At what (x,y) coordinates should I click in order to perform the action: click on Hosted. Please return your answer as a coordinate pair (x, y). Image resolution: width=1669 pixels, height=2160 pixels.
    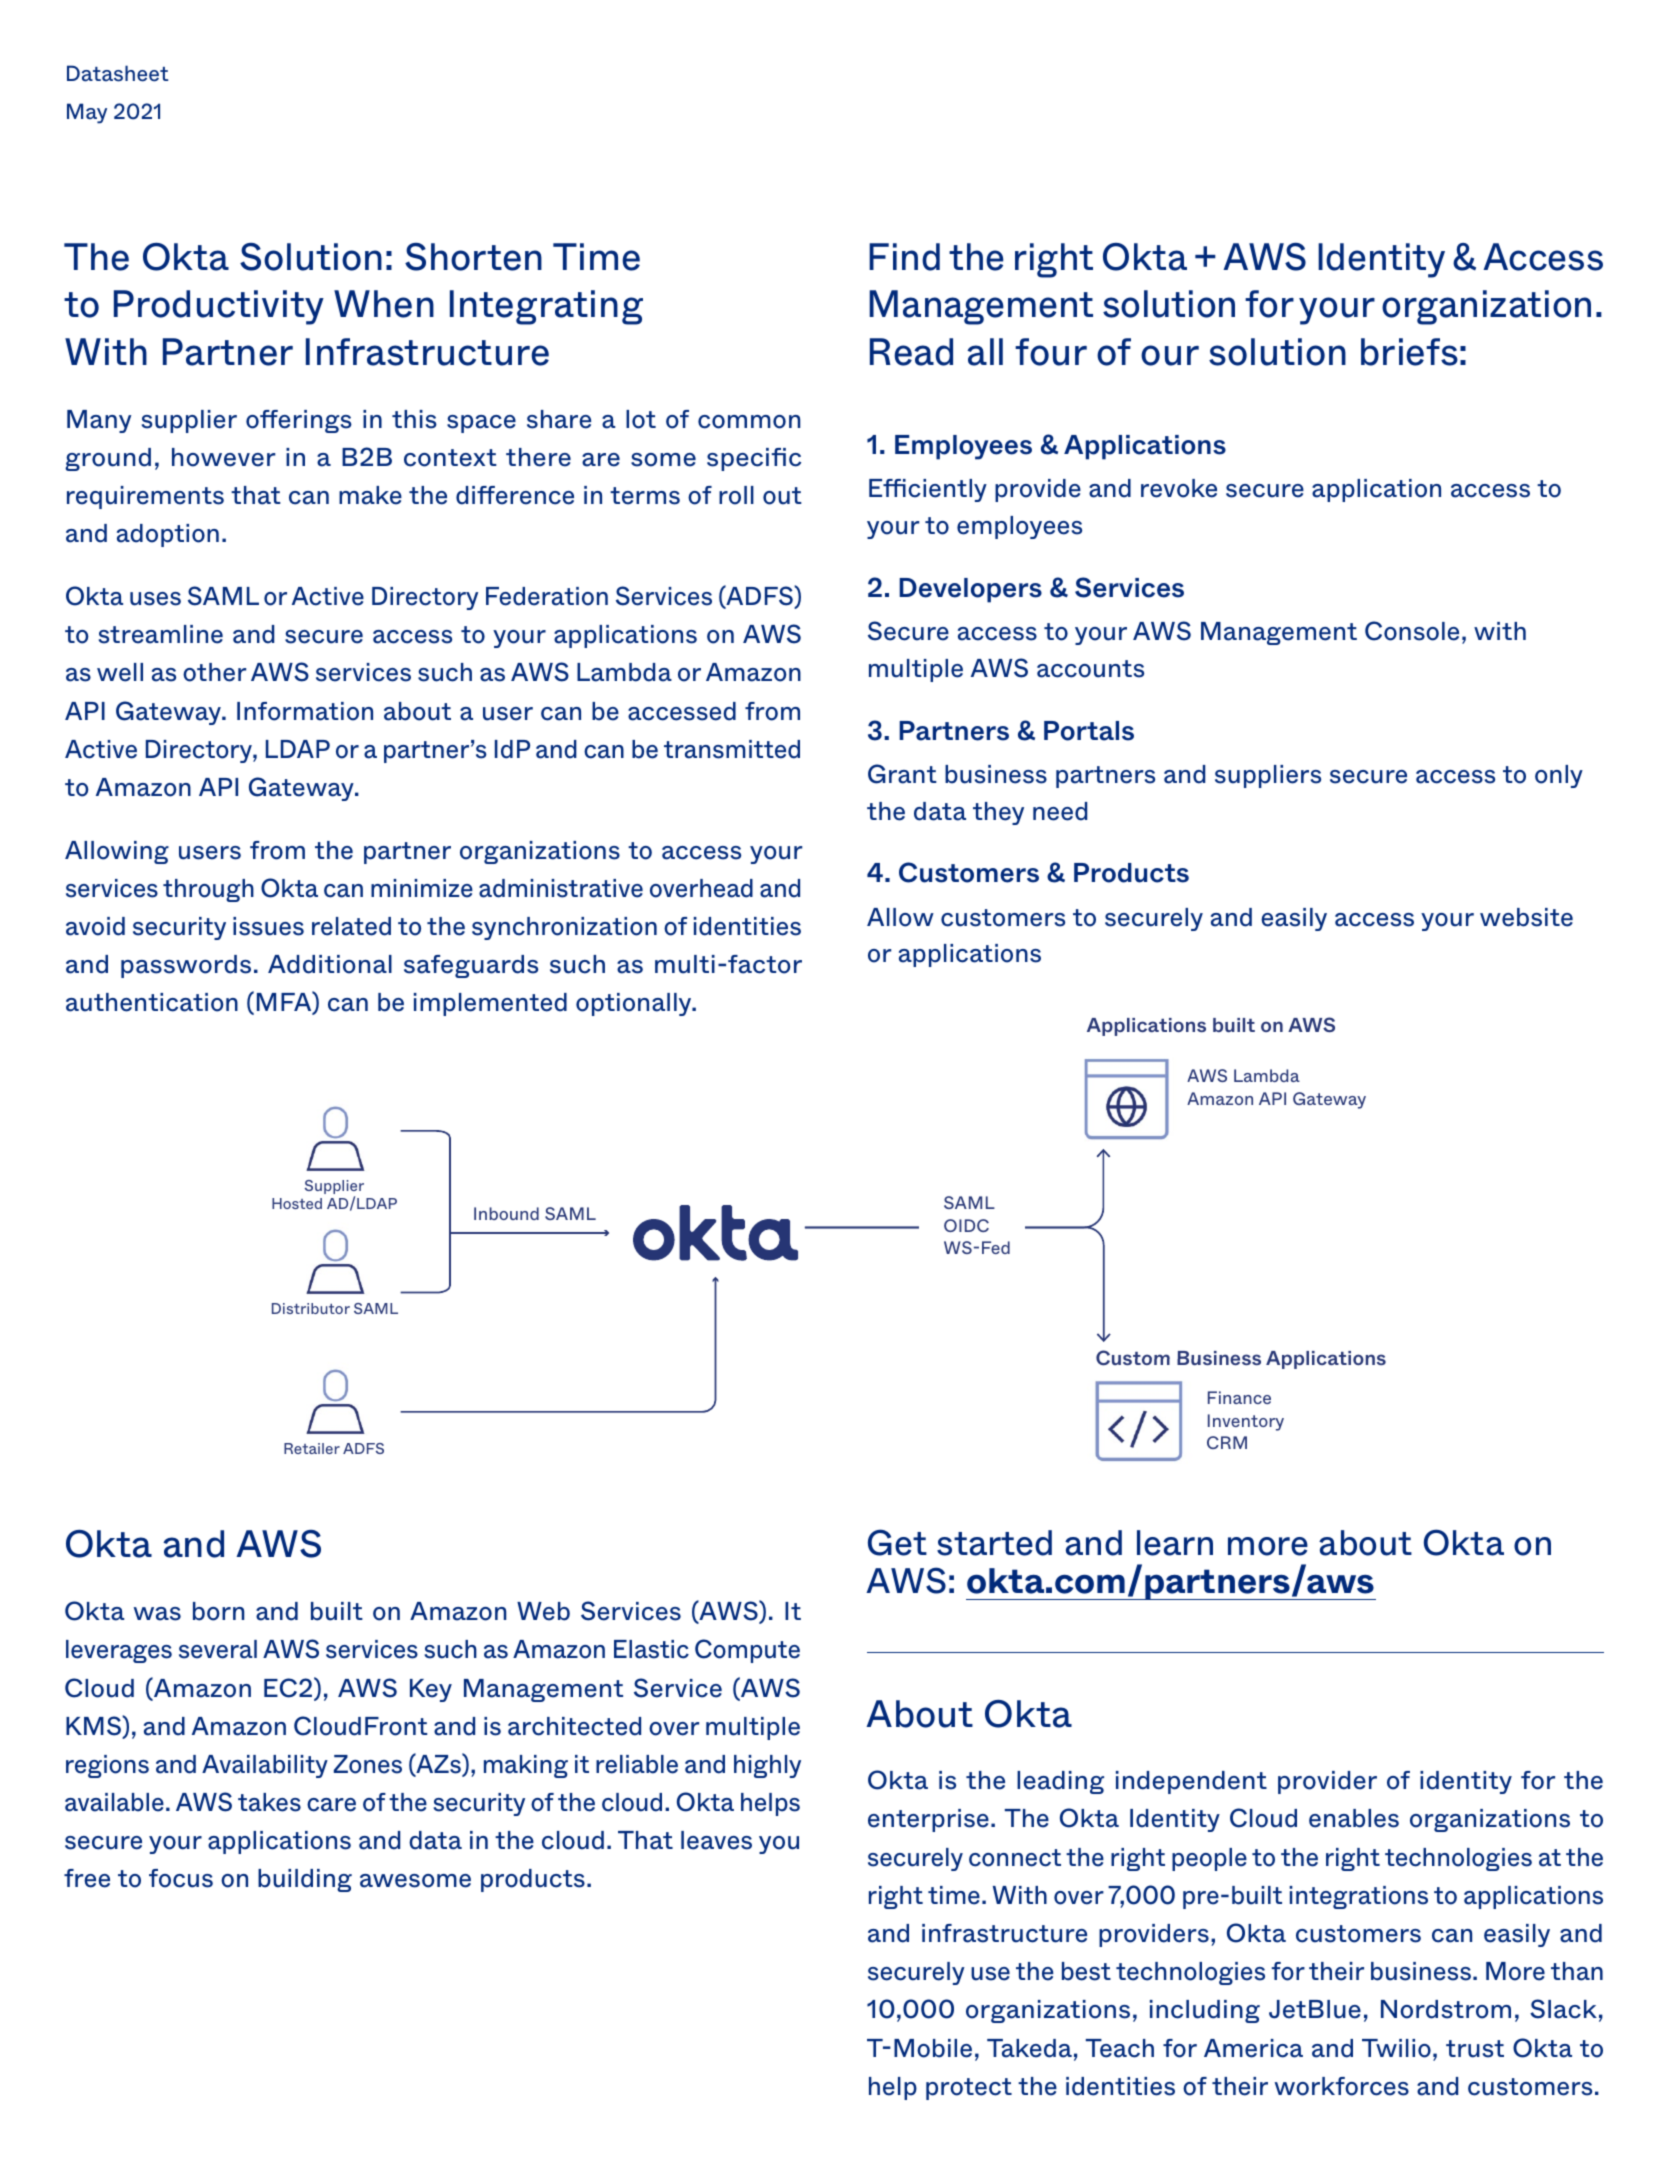
    Looking at the image, I should click on (297, 1203).
